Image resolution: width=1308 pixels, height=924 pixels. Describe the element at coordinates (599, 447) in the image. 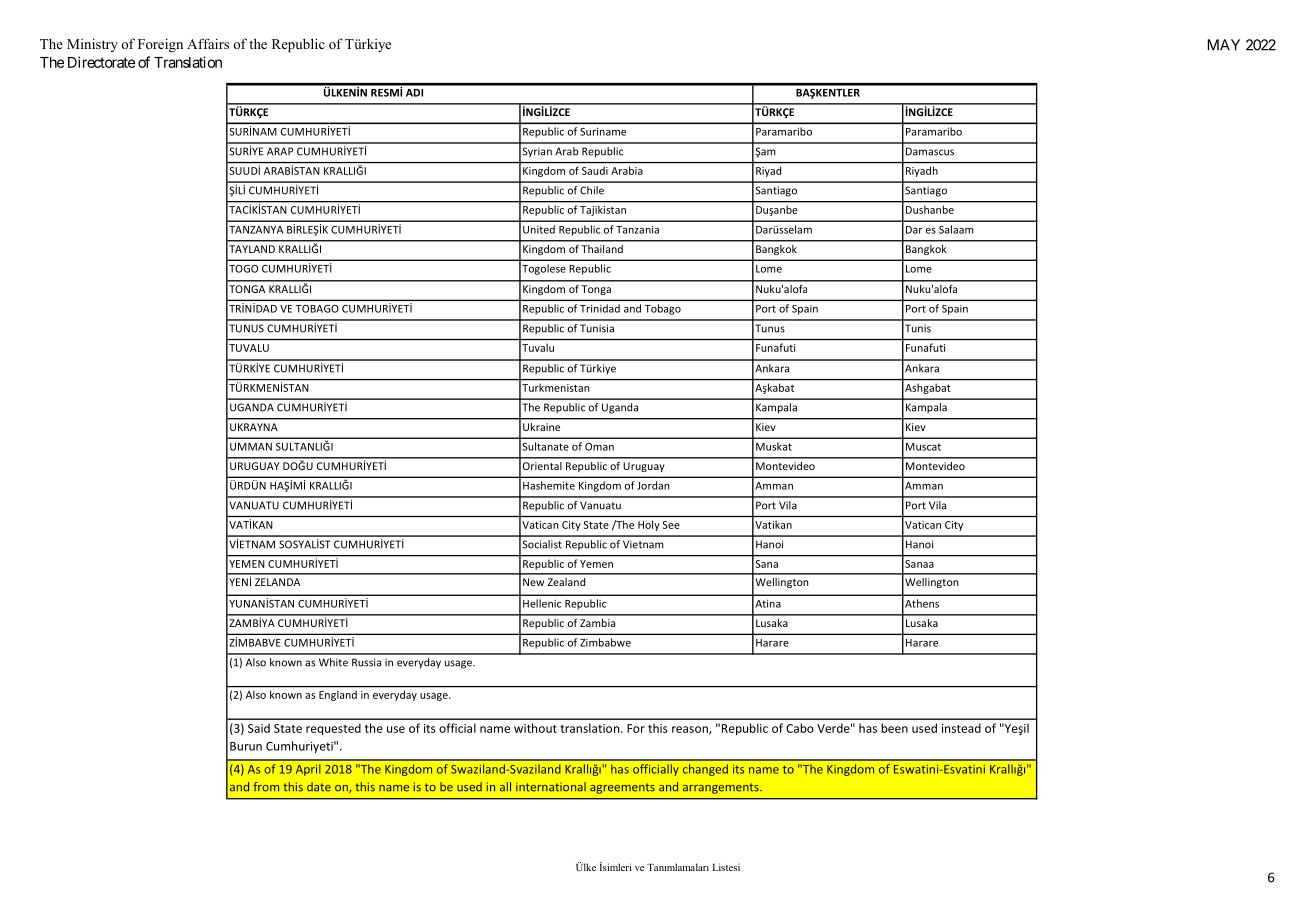

I see `Oman` at that location.
